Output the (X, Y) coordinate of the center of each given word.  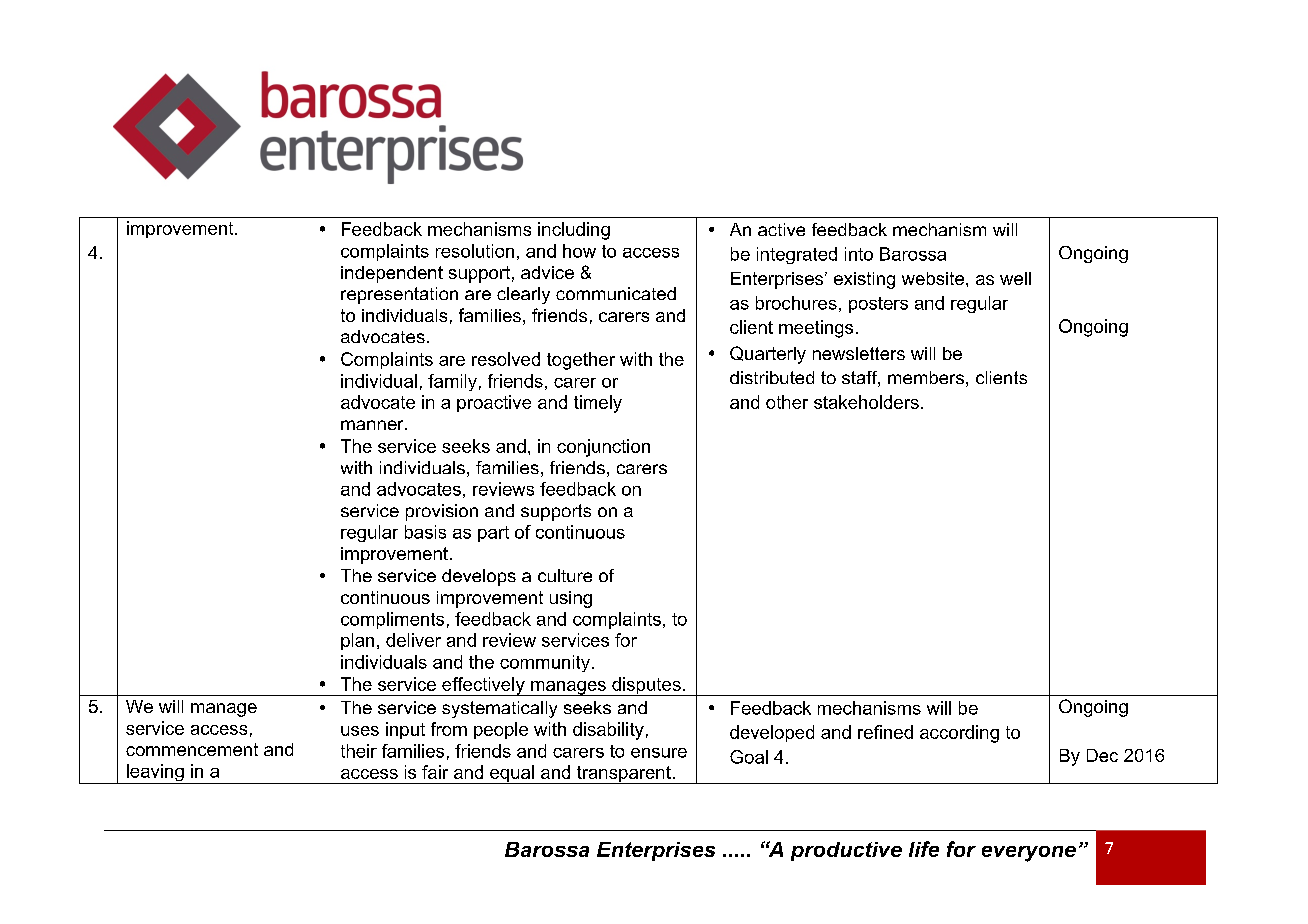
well (1015, 278)
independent (392, 274)
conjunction (603, 448)
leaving (155, 774)
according (959, 734)
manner (373, 425)
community (545, 663)
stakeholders (866, 402)
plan (357, 641)
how (579, 251)
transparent (623, 775)
